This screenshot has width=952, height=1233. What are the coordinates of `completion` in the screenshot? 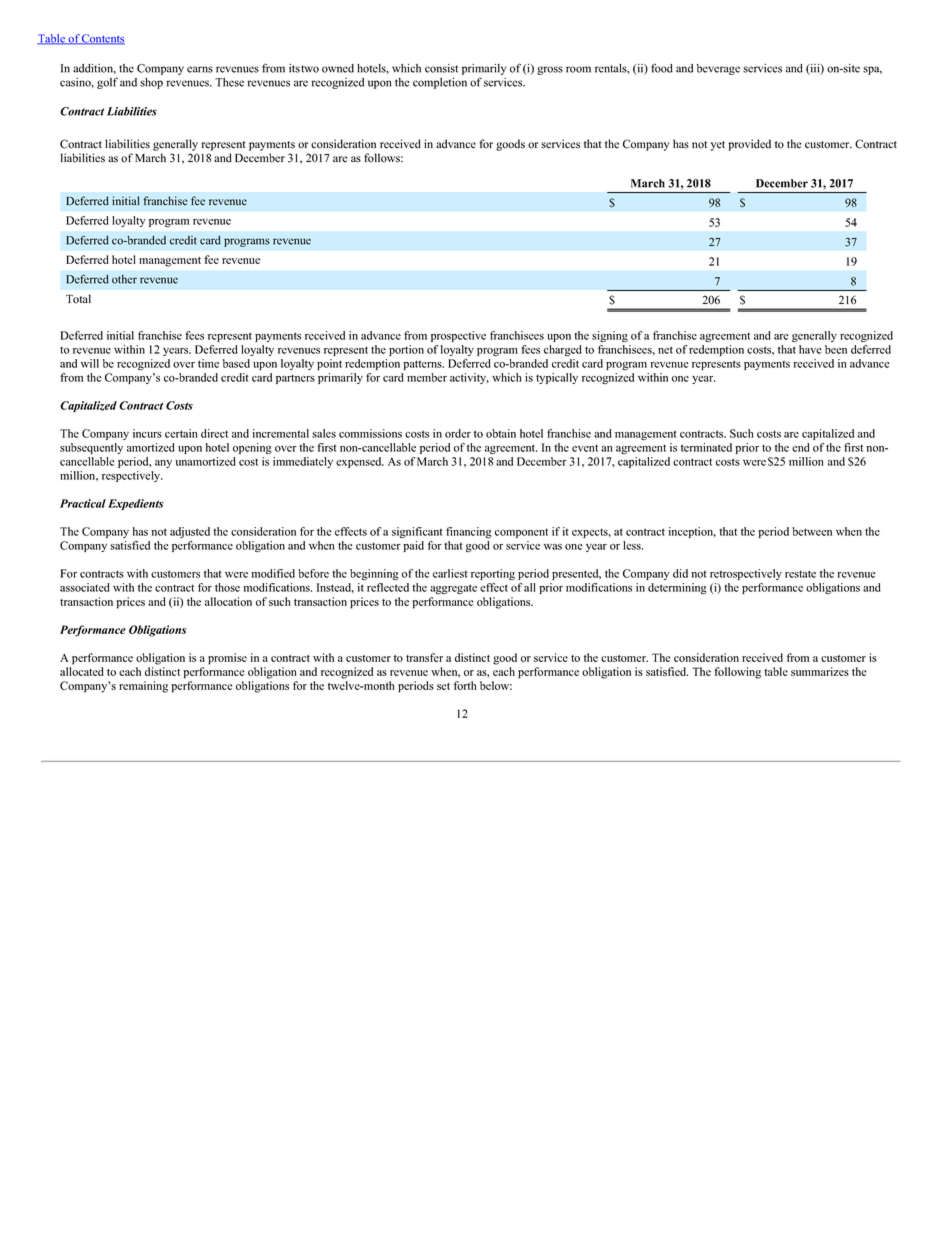 It's located at (440, 83).
